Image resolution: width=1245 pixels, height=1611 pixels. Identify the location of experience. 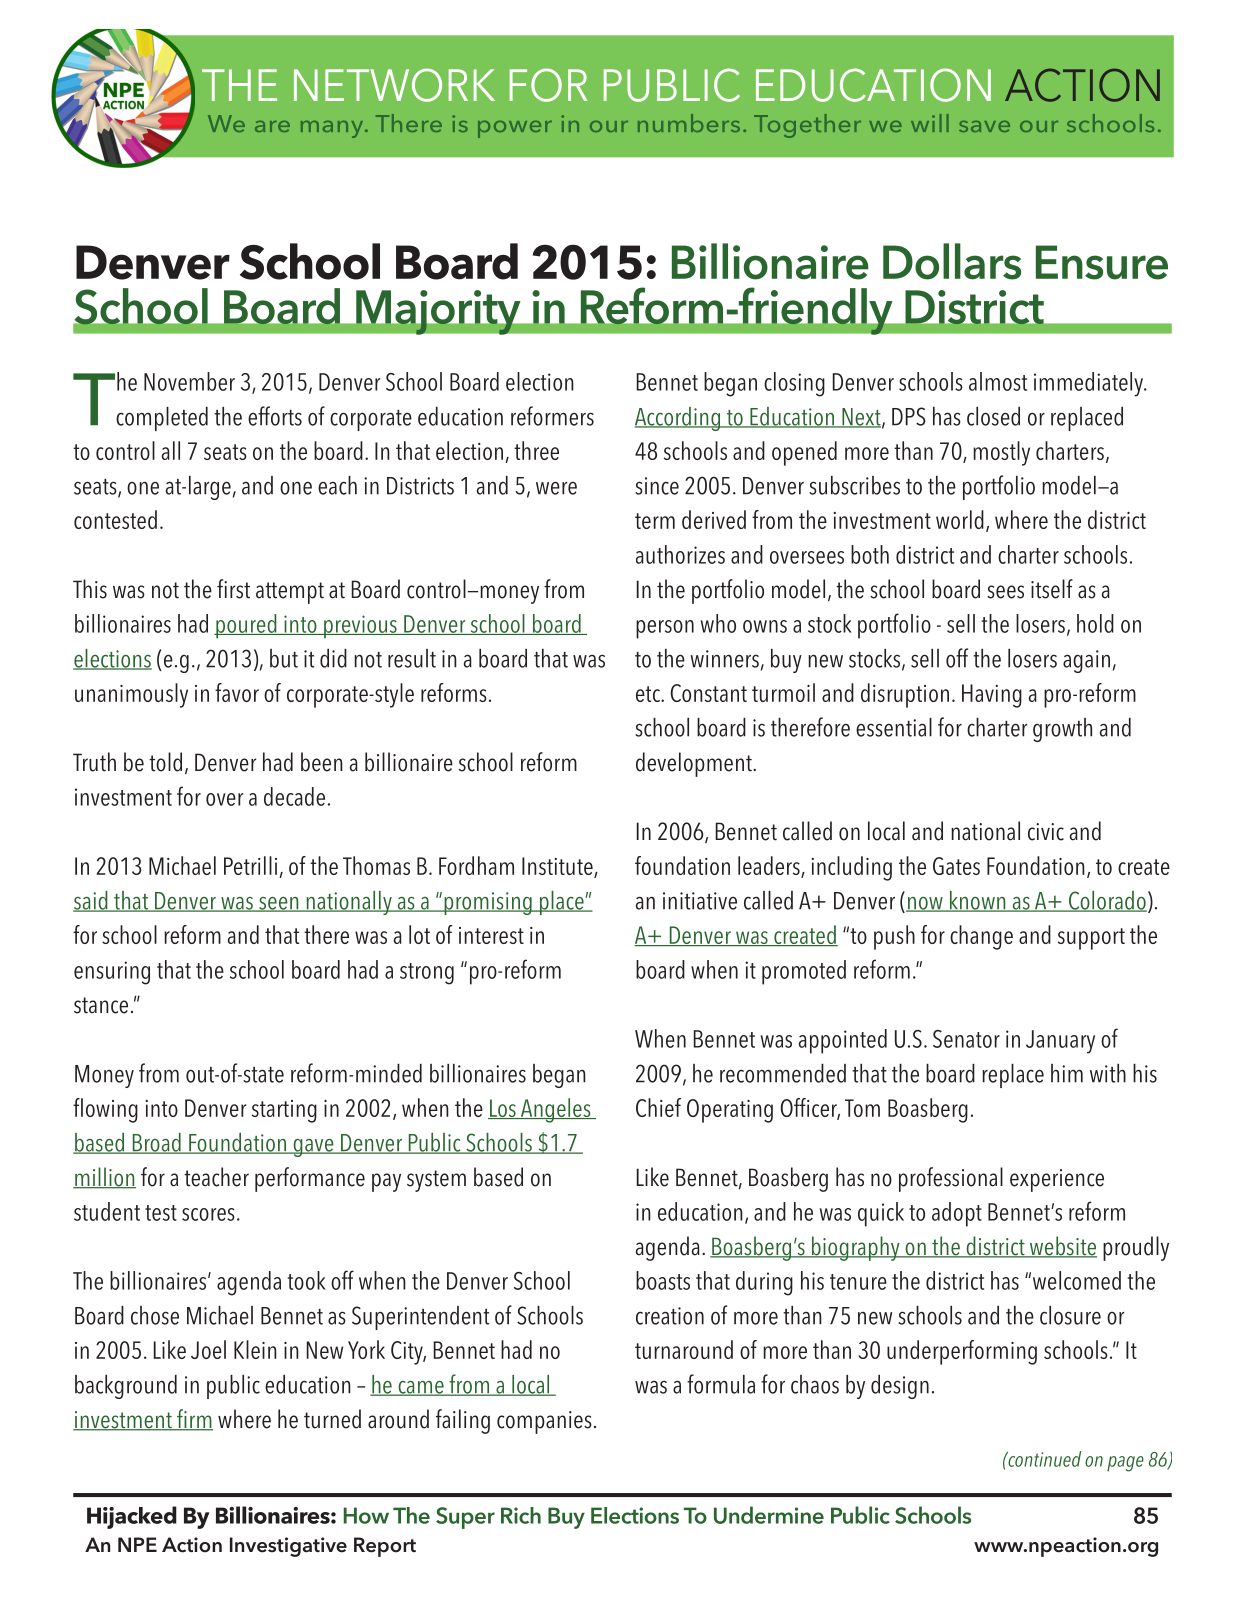
(1057, 1180).
